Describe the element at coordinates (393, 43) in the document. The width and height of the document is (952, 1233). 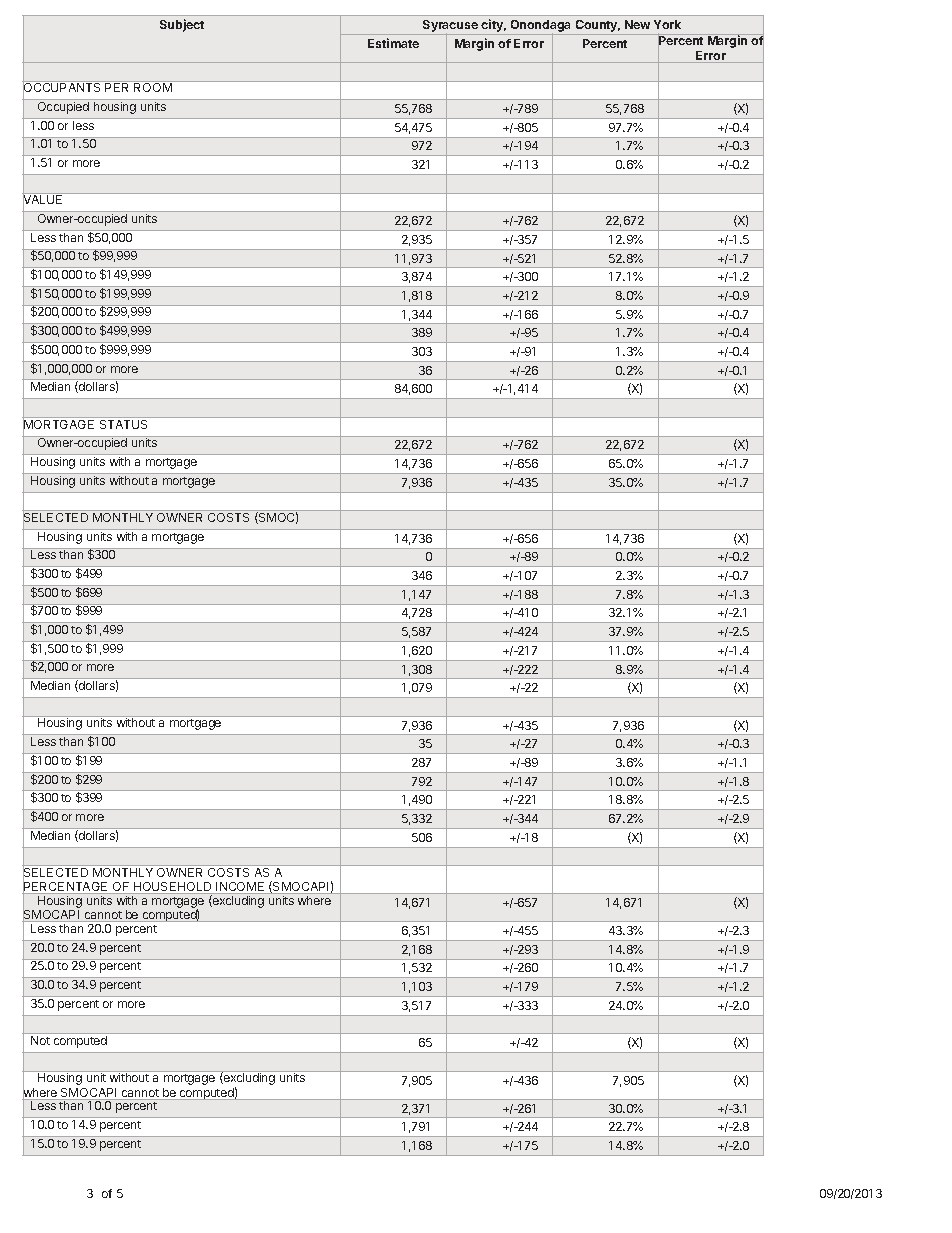
I see `Estimate` at that location.
